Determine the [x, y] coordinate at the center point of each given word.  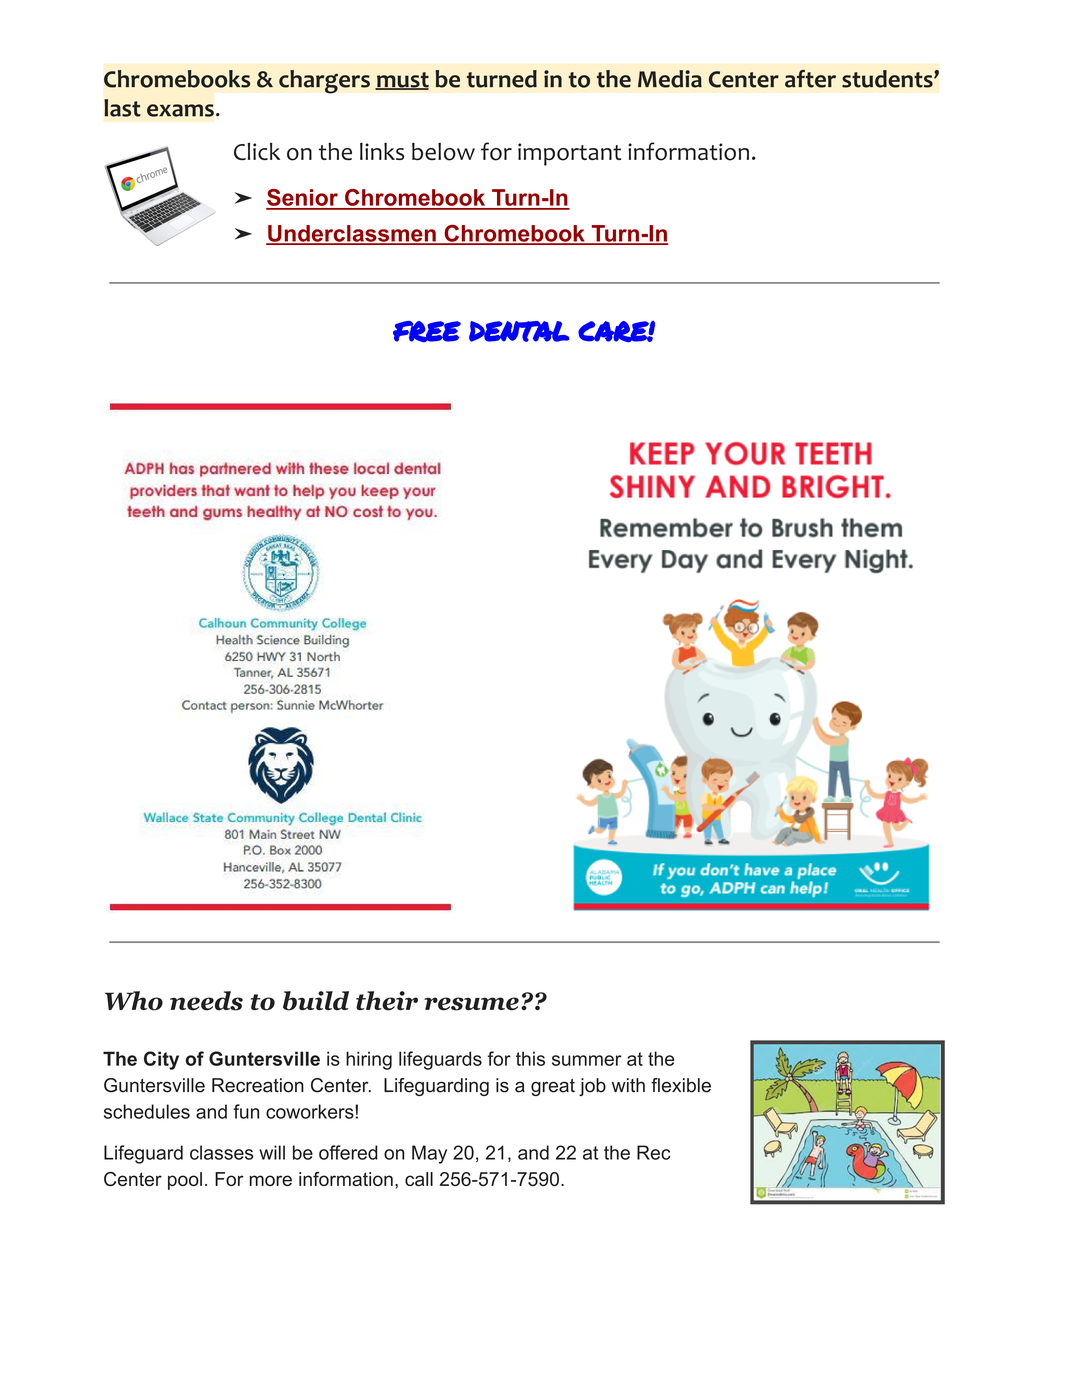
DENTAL [519, 331]
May [429, 1154]
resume [471, 1004]
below [443, 152]
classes [221, 1152]
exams [180, 110]
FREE [427, 331]
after [810, 79]
